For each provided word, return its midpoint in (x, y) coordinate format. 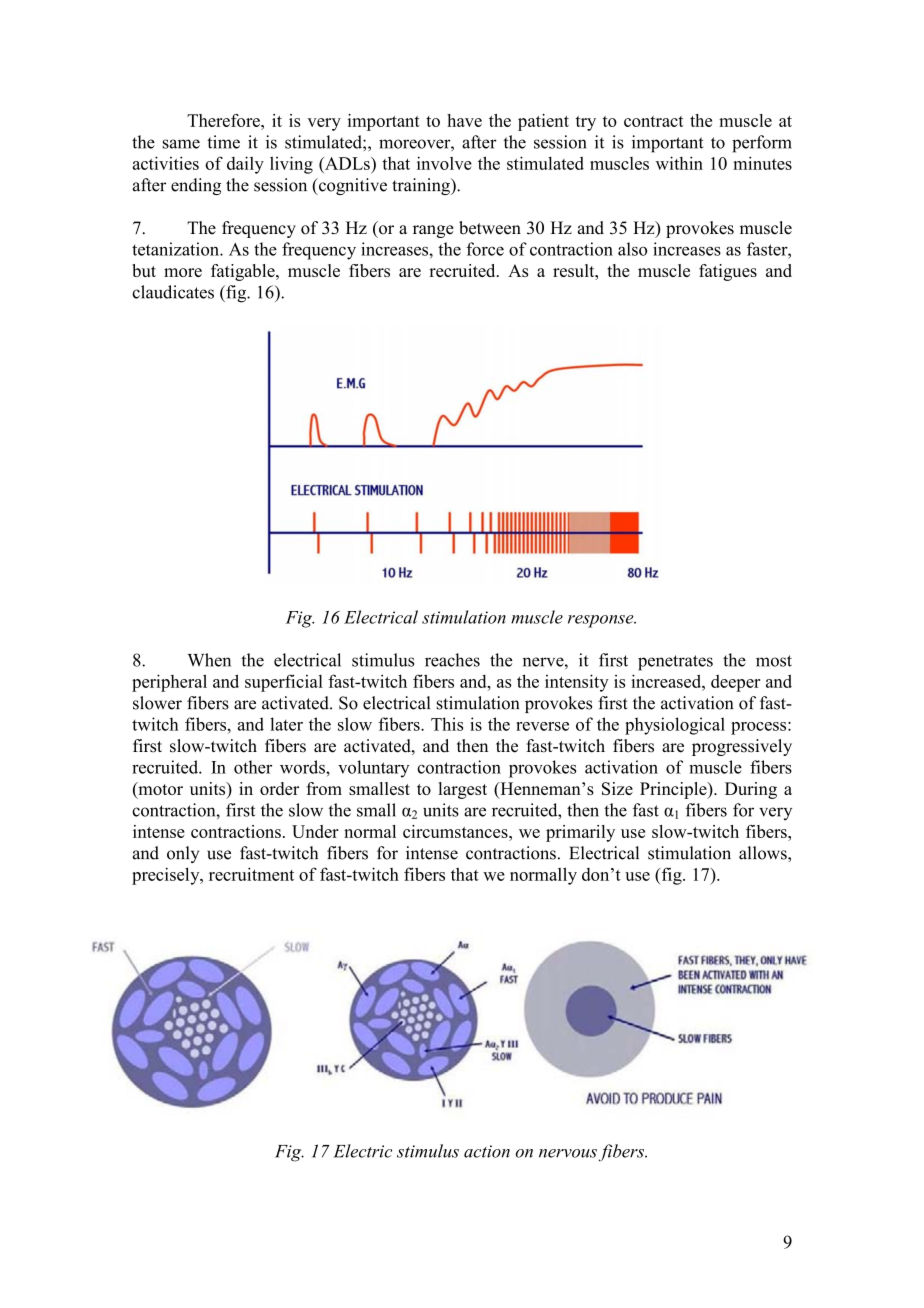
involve (444, 163)
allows (764, 854)
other (253, 767)
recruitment (251, 874)
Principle (674, 790)
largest (463, 790)
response (602, 621)
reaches (452, 660)
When (209, 660)
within (679, 163)
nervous (568, 1153)
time (223, 142)
